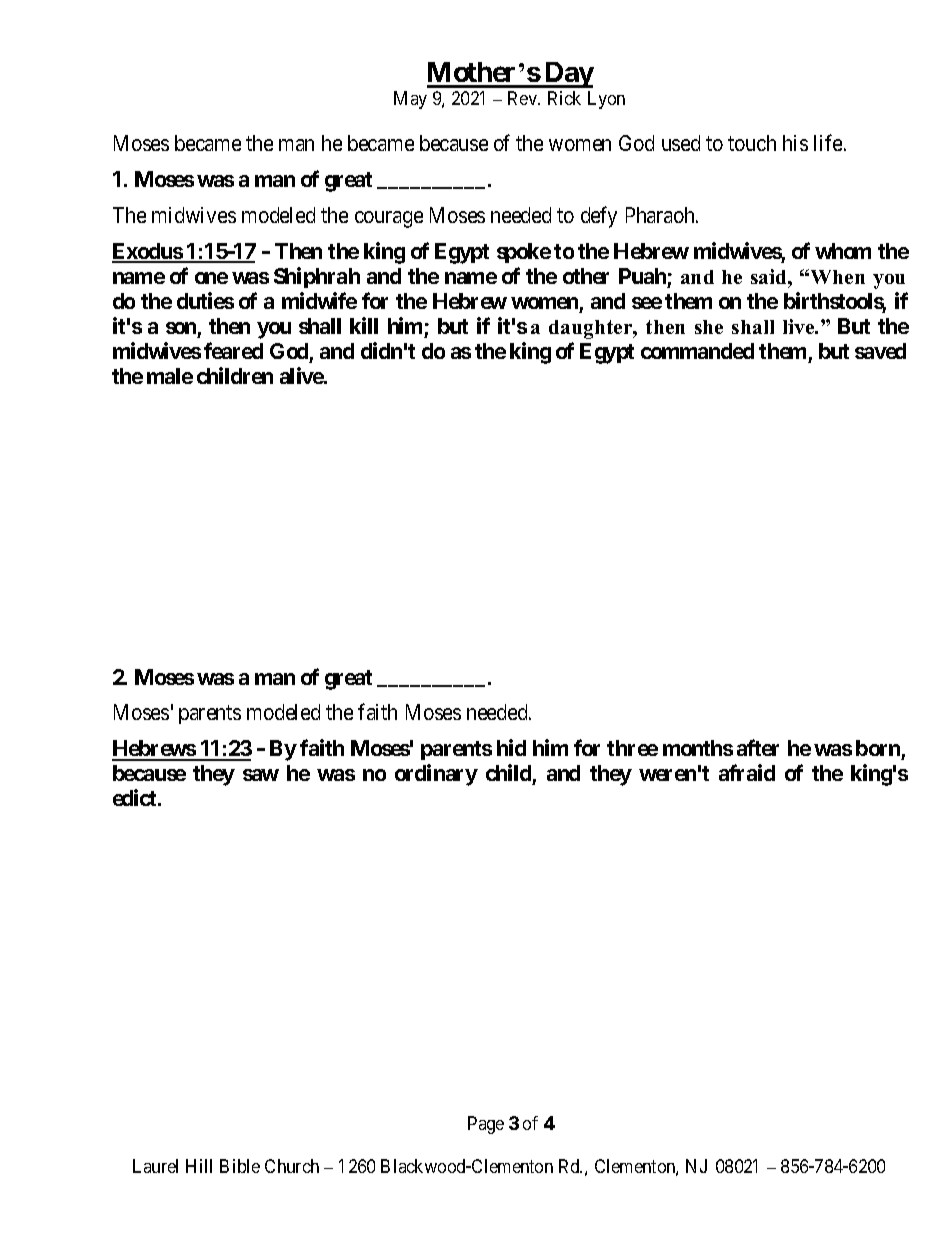 The width and height of the document is (952, 1233). I want to click on after, so click(758, 747).
